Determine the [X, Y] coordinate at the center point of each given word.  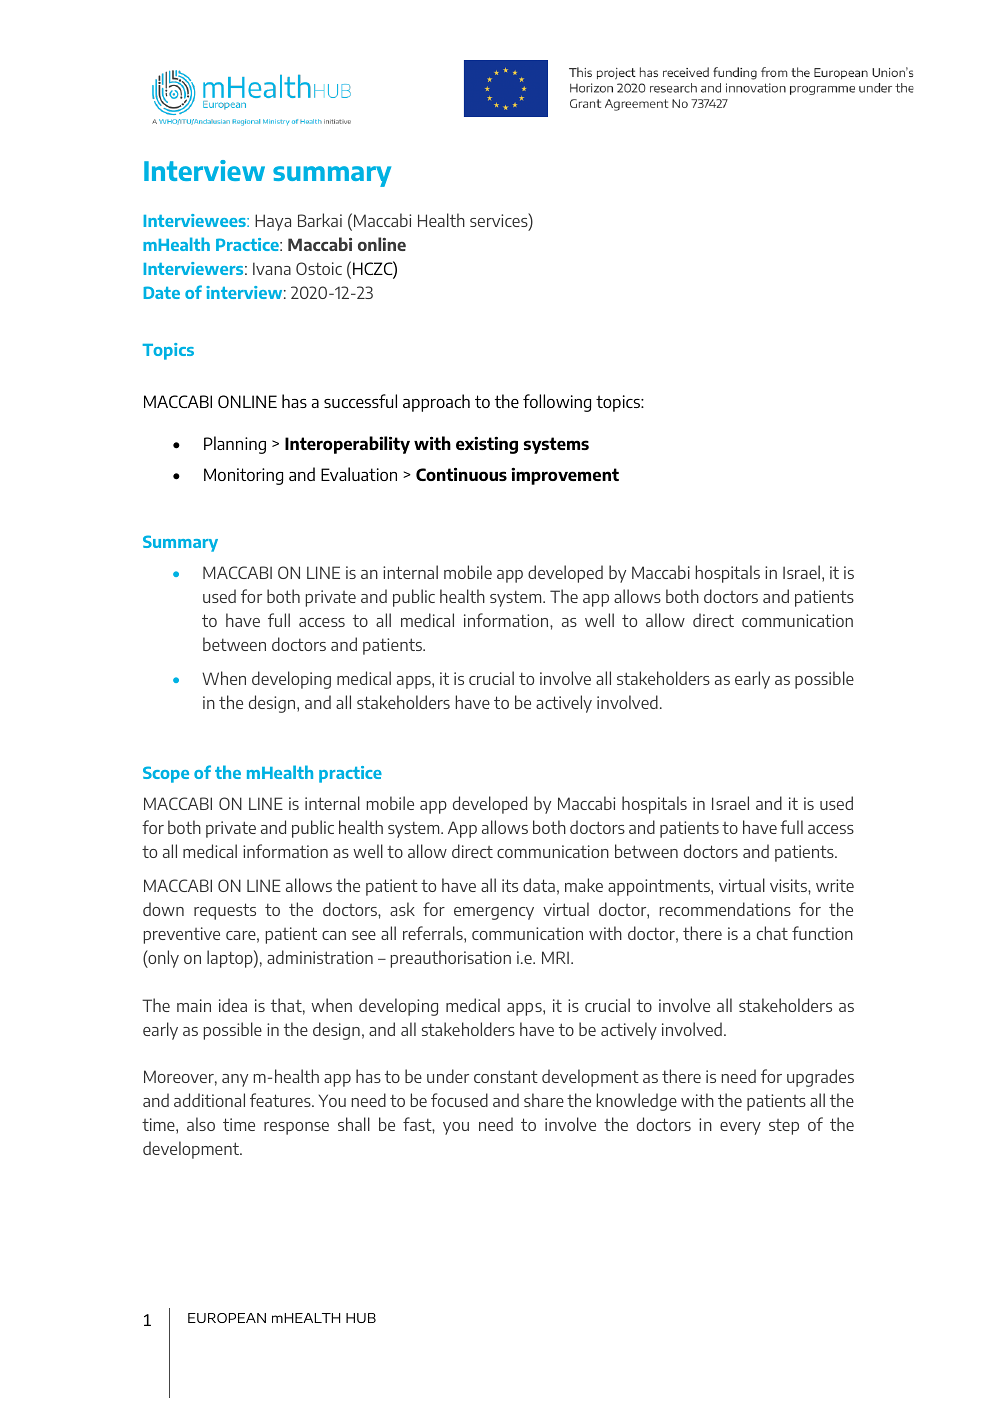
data [539, 885]
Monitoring [243, 476]
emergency [494, 913]
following [557, 403]
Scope [166, 774]
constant [506, 1076]
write [835, 885]
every [740, 1128]
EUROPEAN [227, 1318]
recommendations [725, 909]
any [235, 1080]
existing [487, 445]
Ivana [272, 268]
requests [225, 911]
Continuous [461, 474]
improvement [565, 476]
